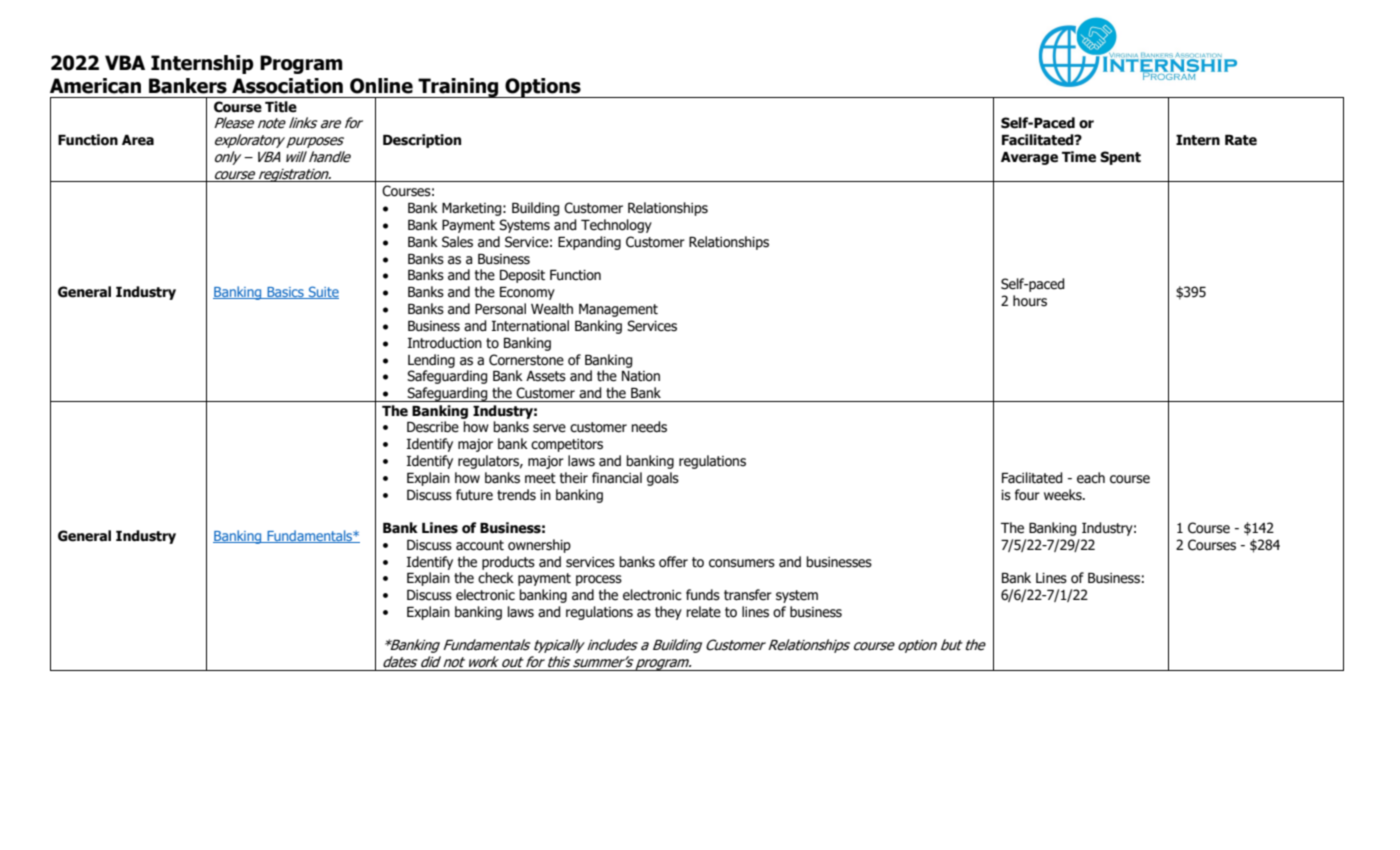 The image size is (1400, 850). I want to click on Describe, so click(433, 427).
